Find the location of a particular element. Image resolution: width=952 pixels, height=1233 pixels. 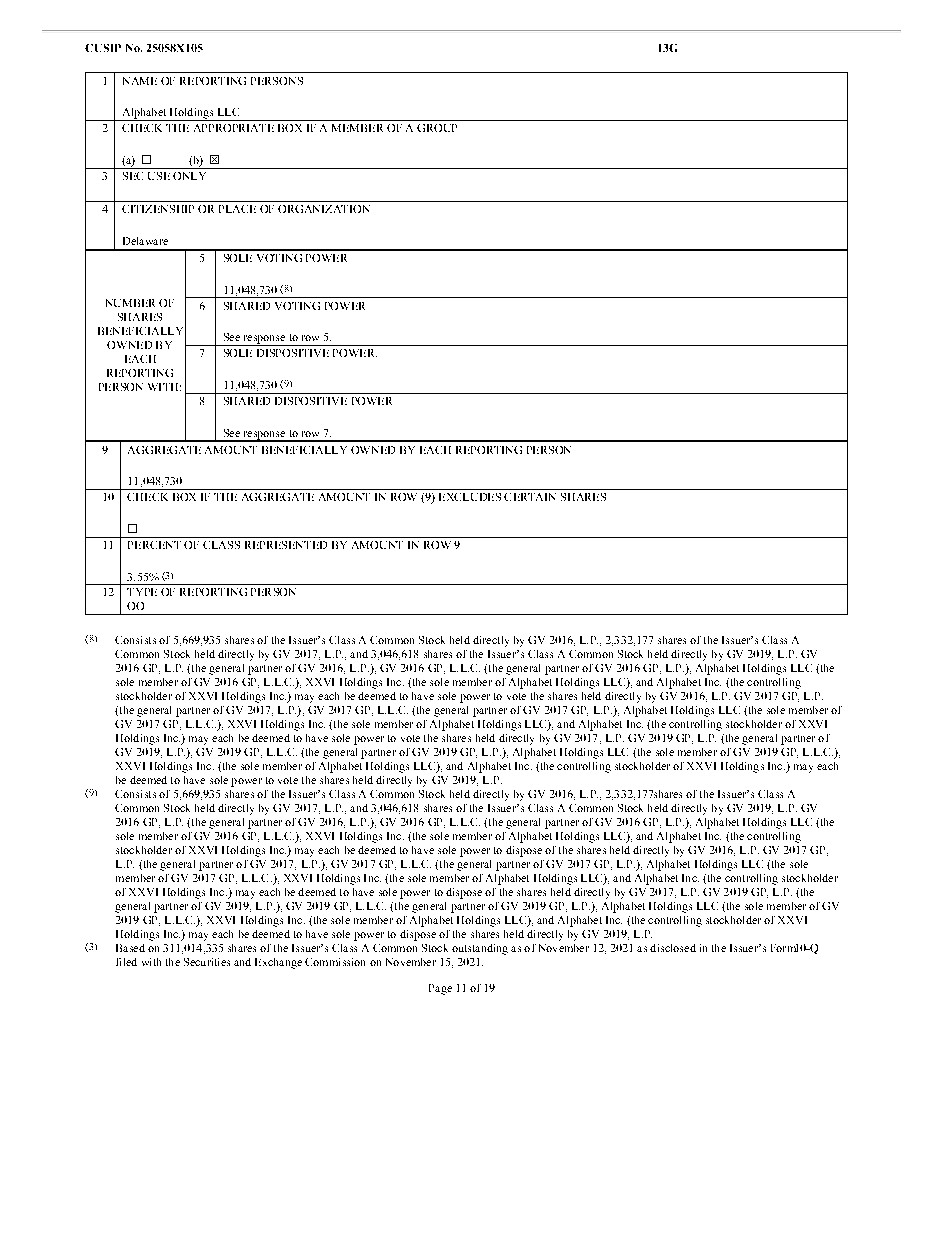

CERTAIN is located at coordinates (530, 497).
